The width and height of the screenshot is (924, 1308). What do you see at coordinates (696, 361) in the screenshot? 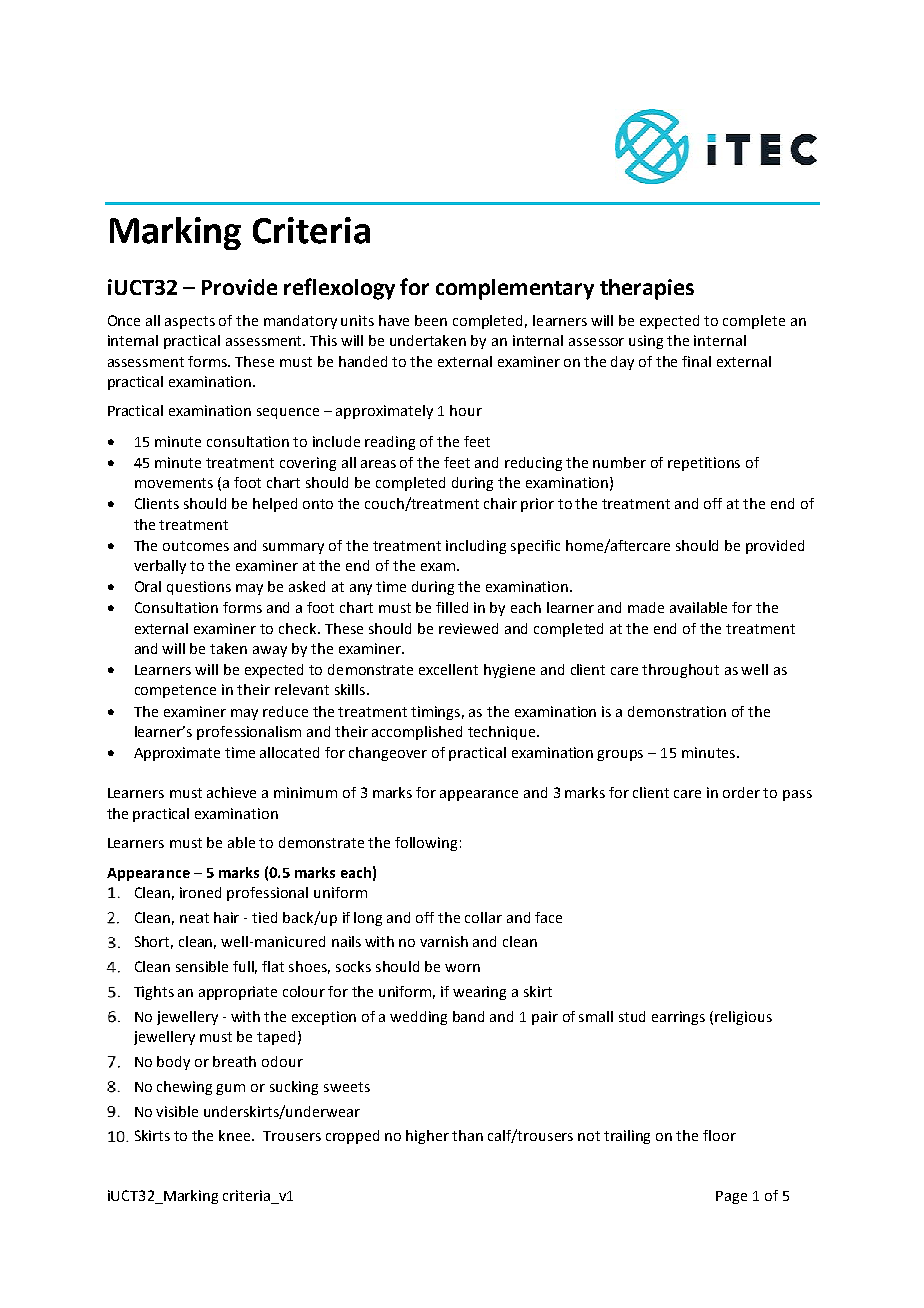
I see `final` at bounding box center [696, 361].
